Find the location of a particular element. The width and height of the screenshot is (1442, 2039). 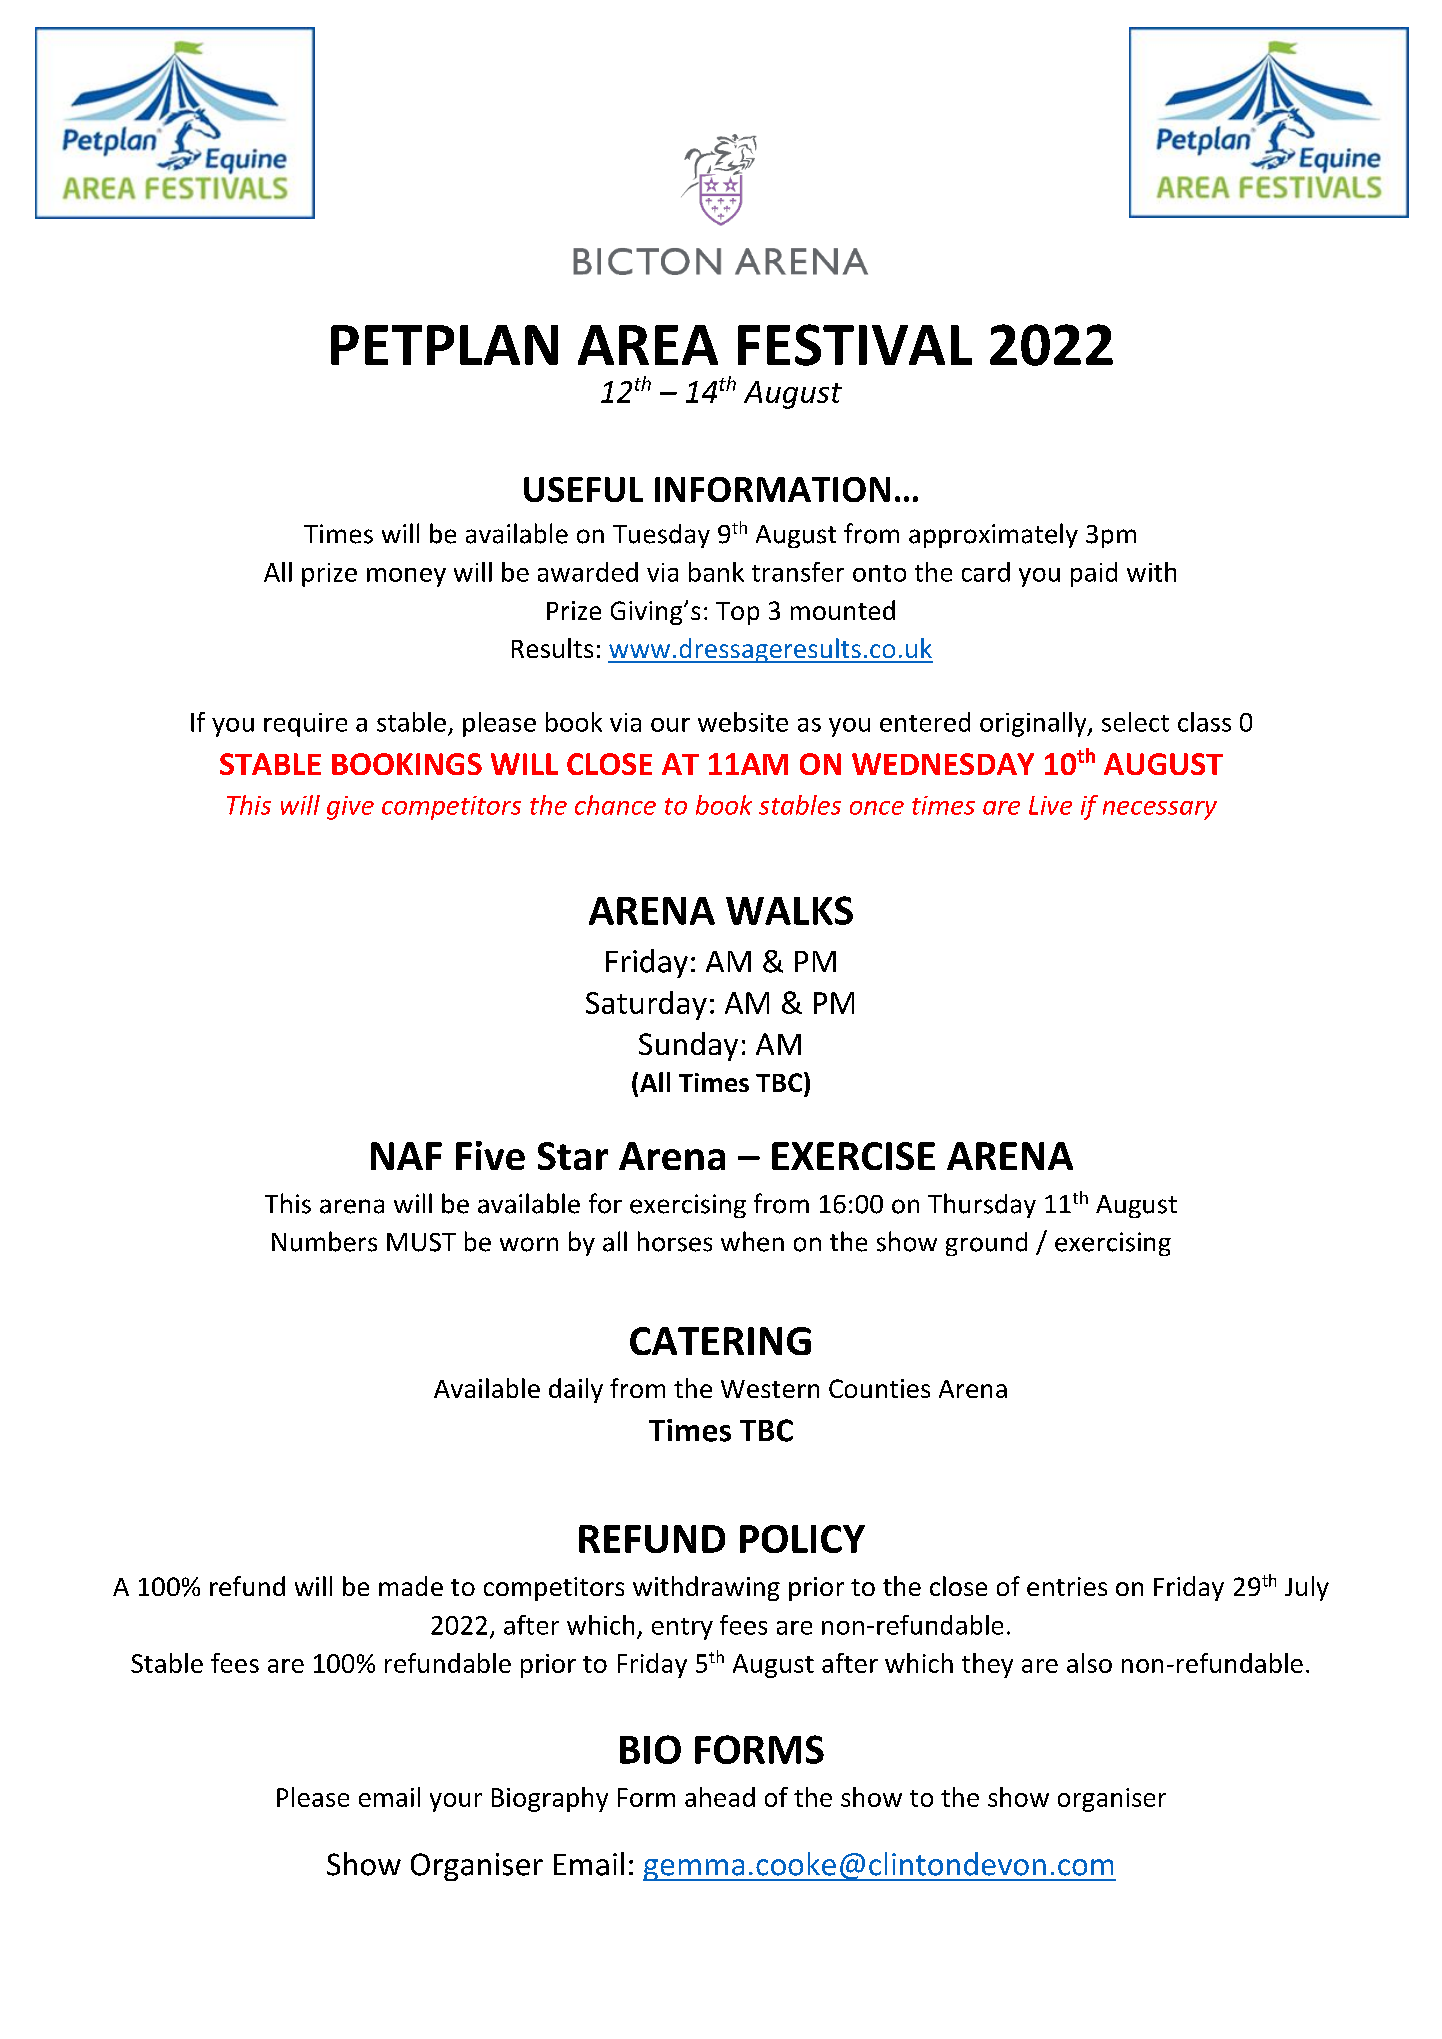

ahead is located at coordinates (720, 1797).
